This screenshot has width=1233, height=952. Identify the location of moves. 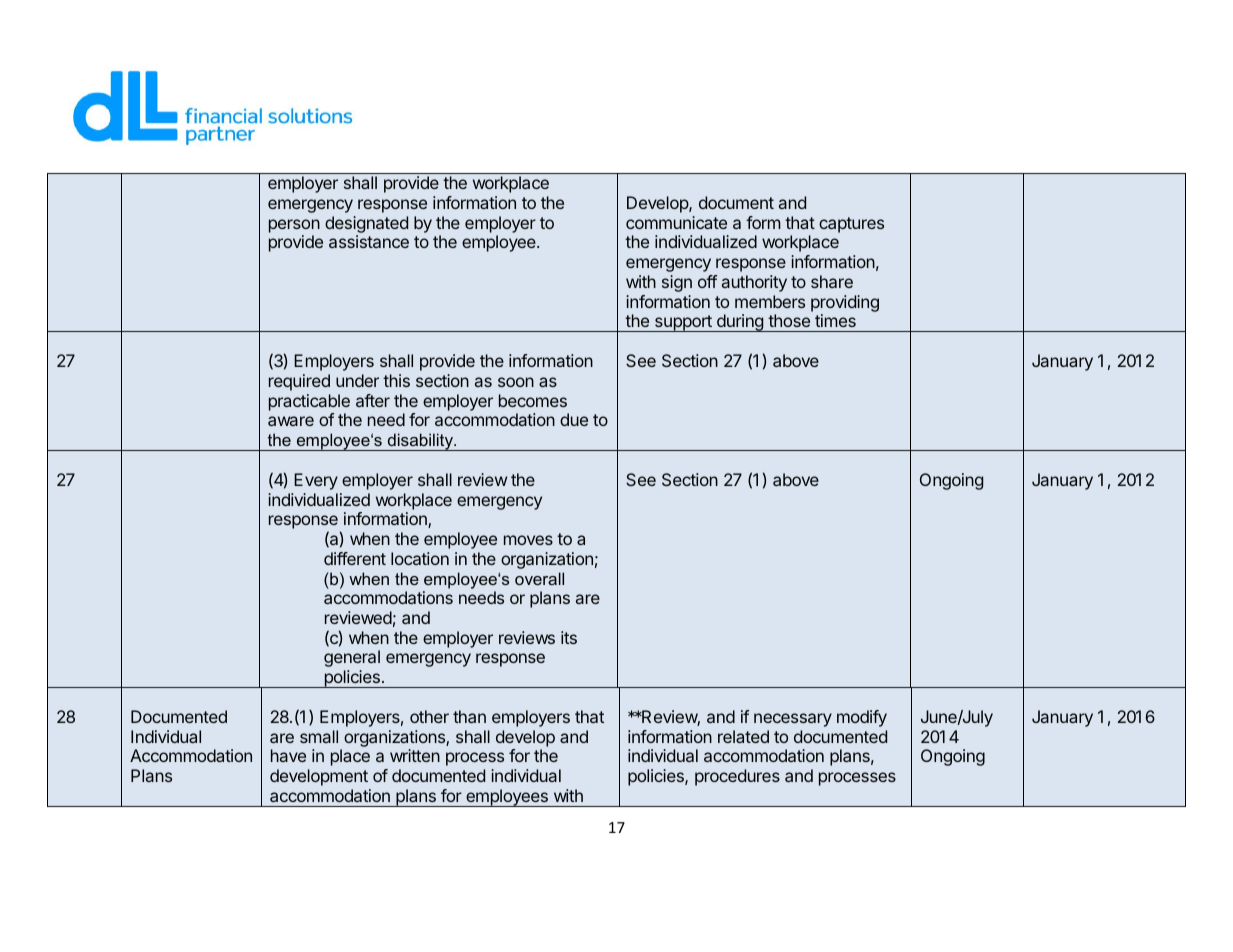
(528, 540).
